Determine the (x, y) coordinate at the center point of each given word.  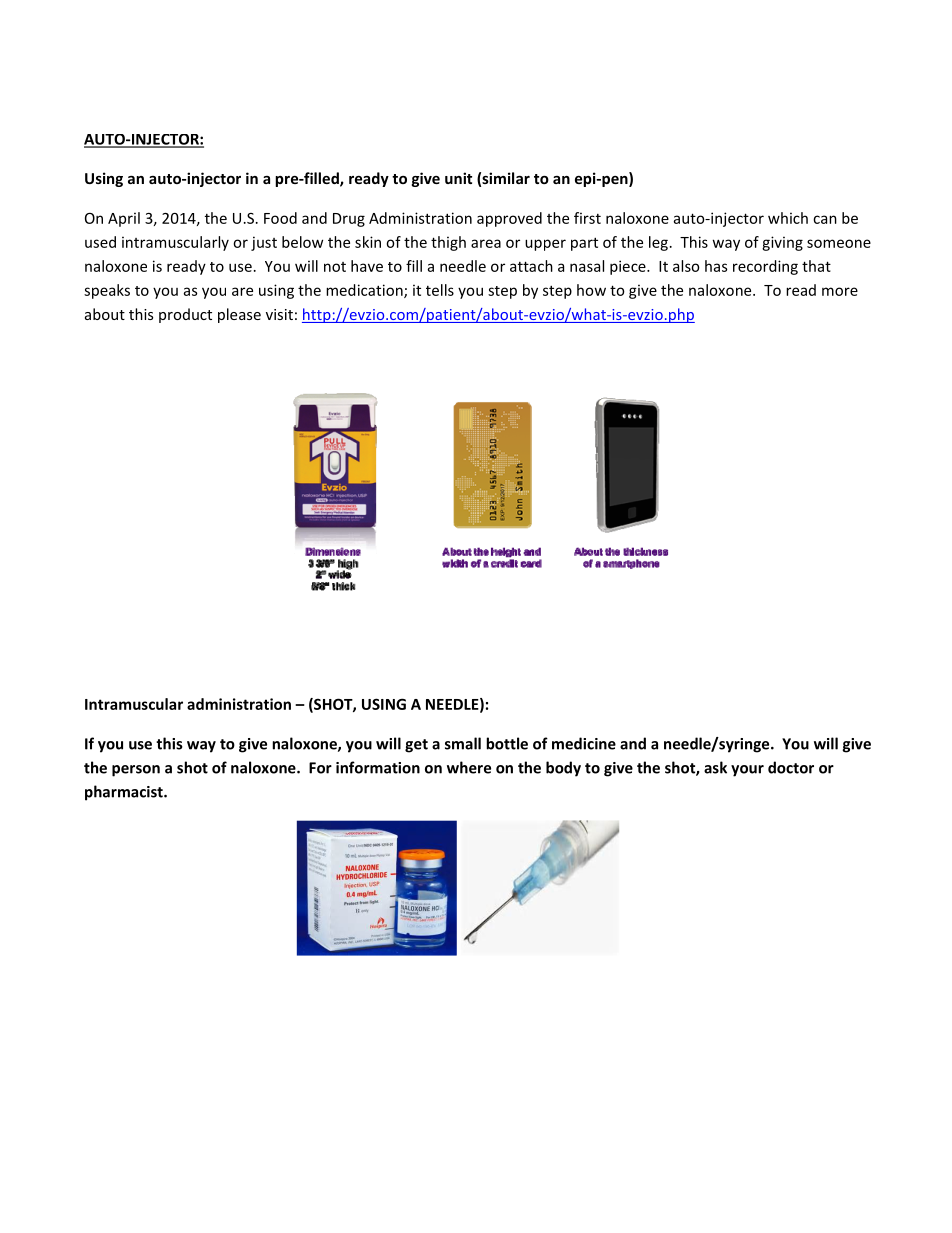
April (124, 219)
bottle (507, 743)
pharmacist (125, 793)
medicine (584, 743)
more (840, 291)
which (788, 218)
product (185, 315)
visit (279, 314)
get (416, 746)
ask (715, 767)
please (239, 315)
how (591, 290)
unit (458, 178)
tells (440, 290)
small (463, 743)
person (136, 771)
